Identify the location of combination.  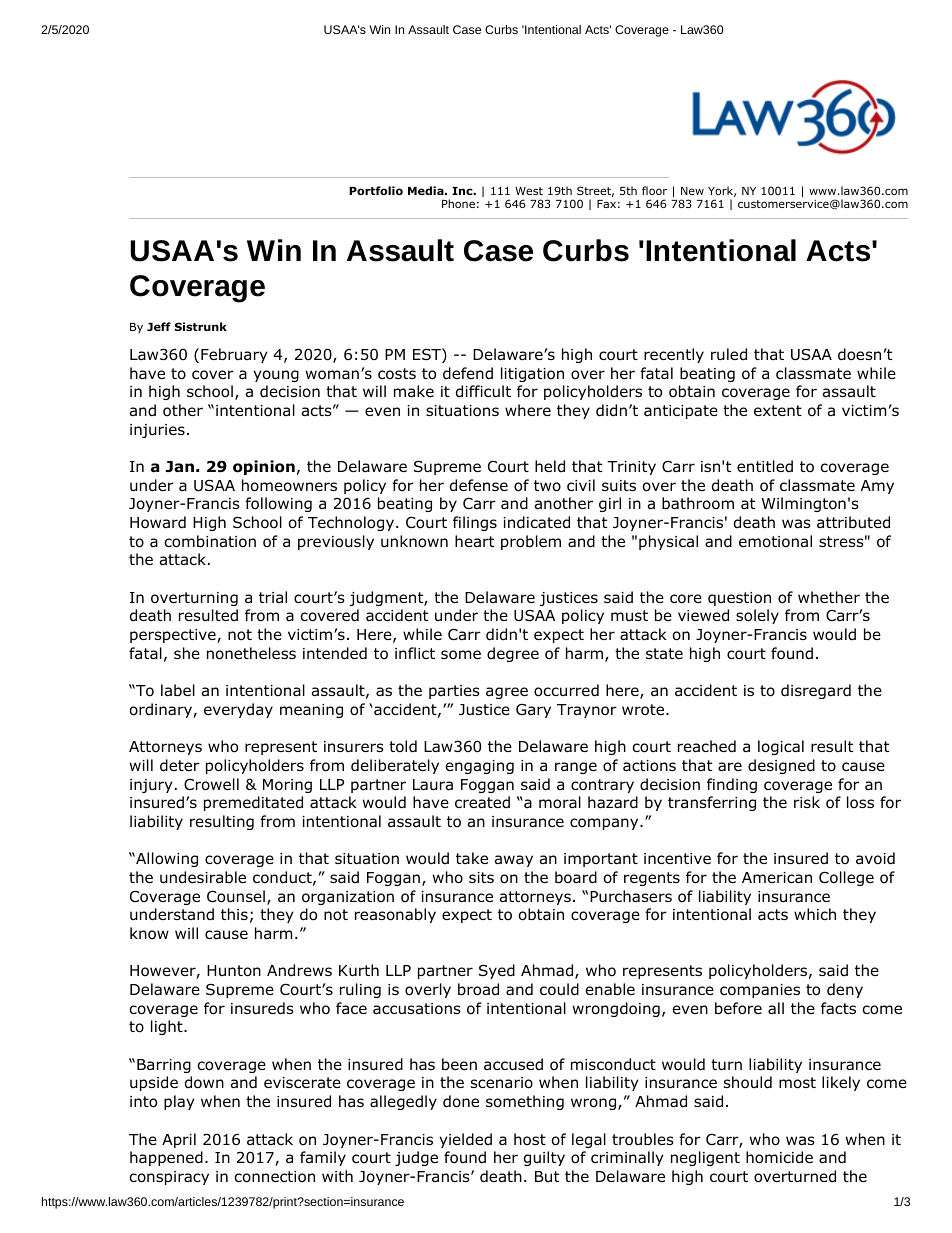
(210, 541).
